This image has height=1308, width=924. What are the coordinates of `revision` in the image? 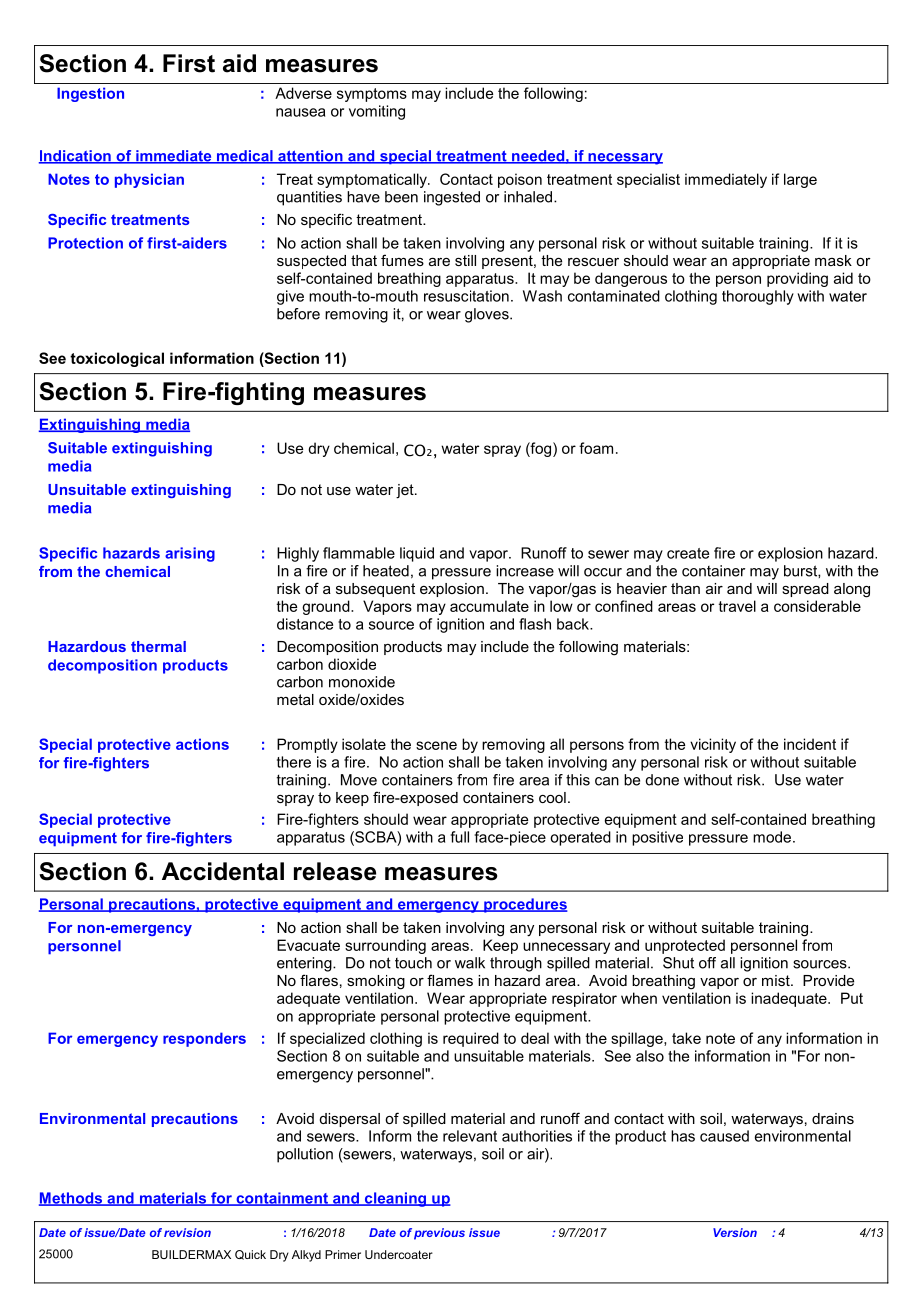 It's located at (187, 1232).
